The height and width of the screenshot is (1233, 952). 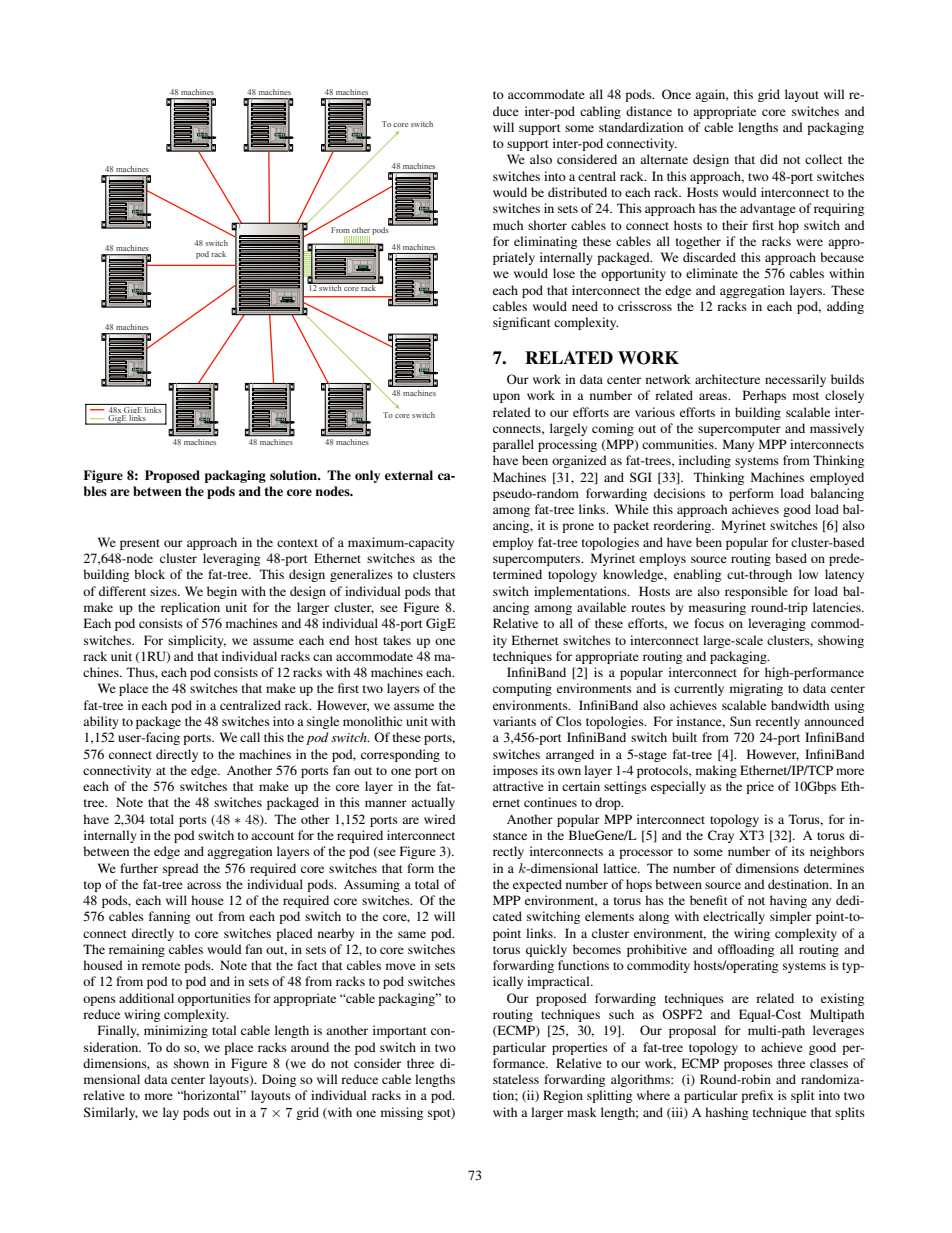 What do you see at coordinates (397, 640) in the screenshot?
I see `takes` at bounding box center [397, 640].
